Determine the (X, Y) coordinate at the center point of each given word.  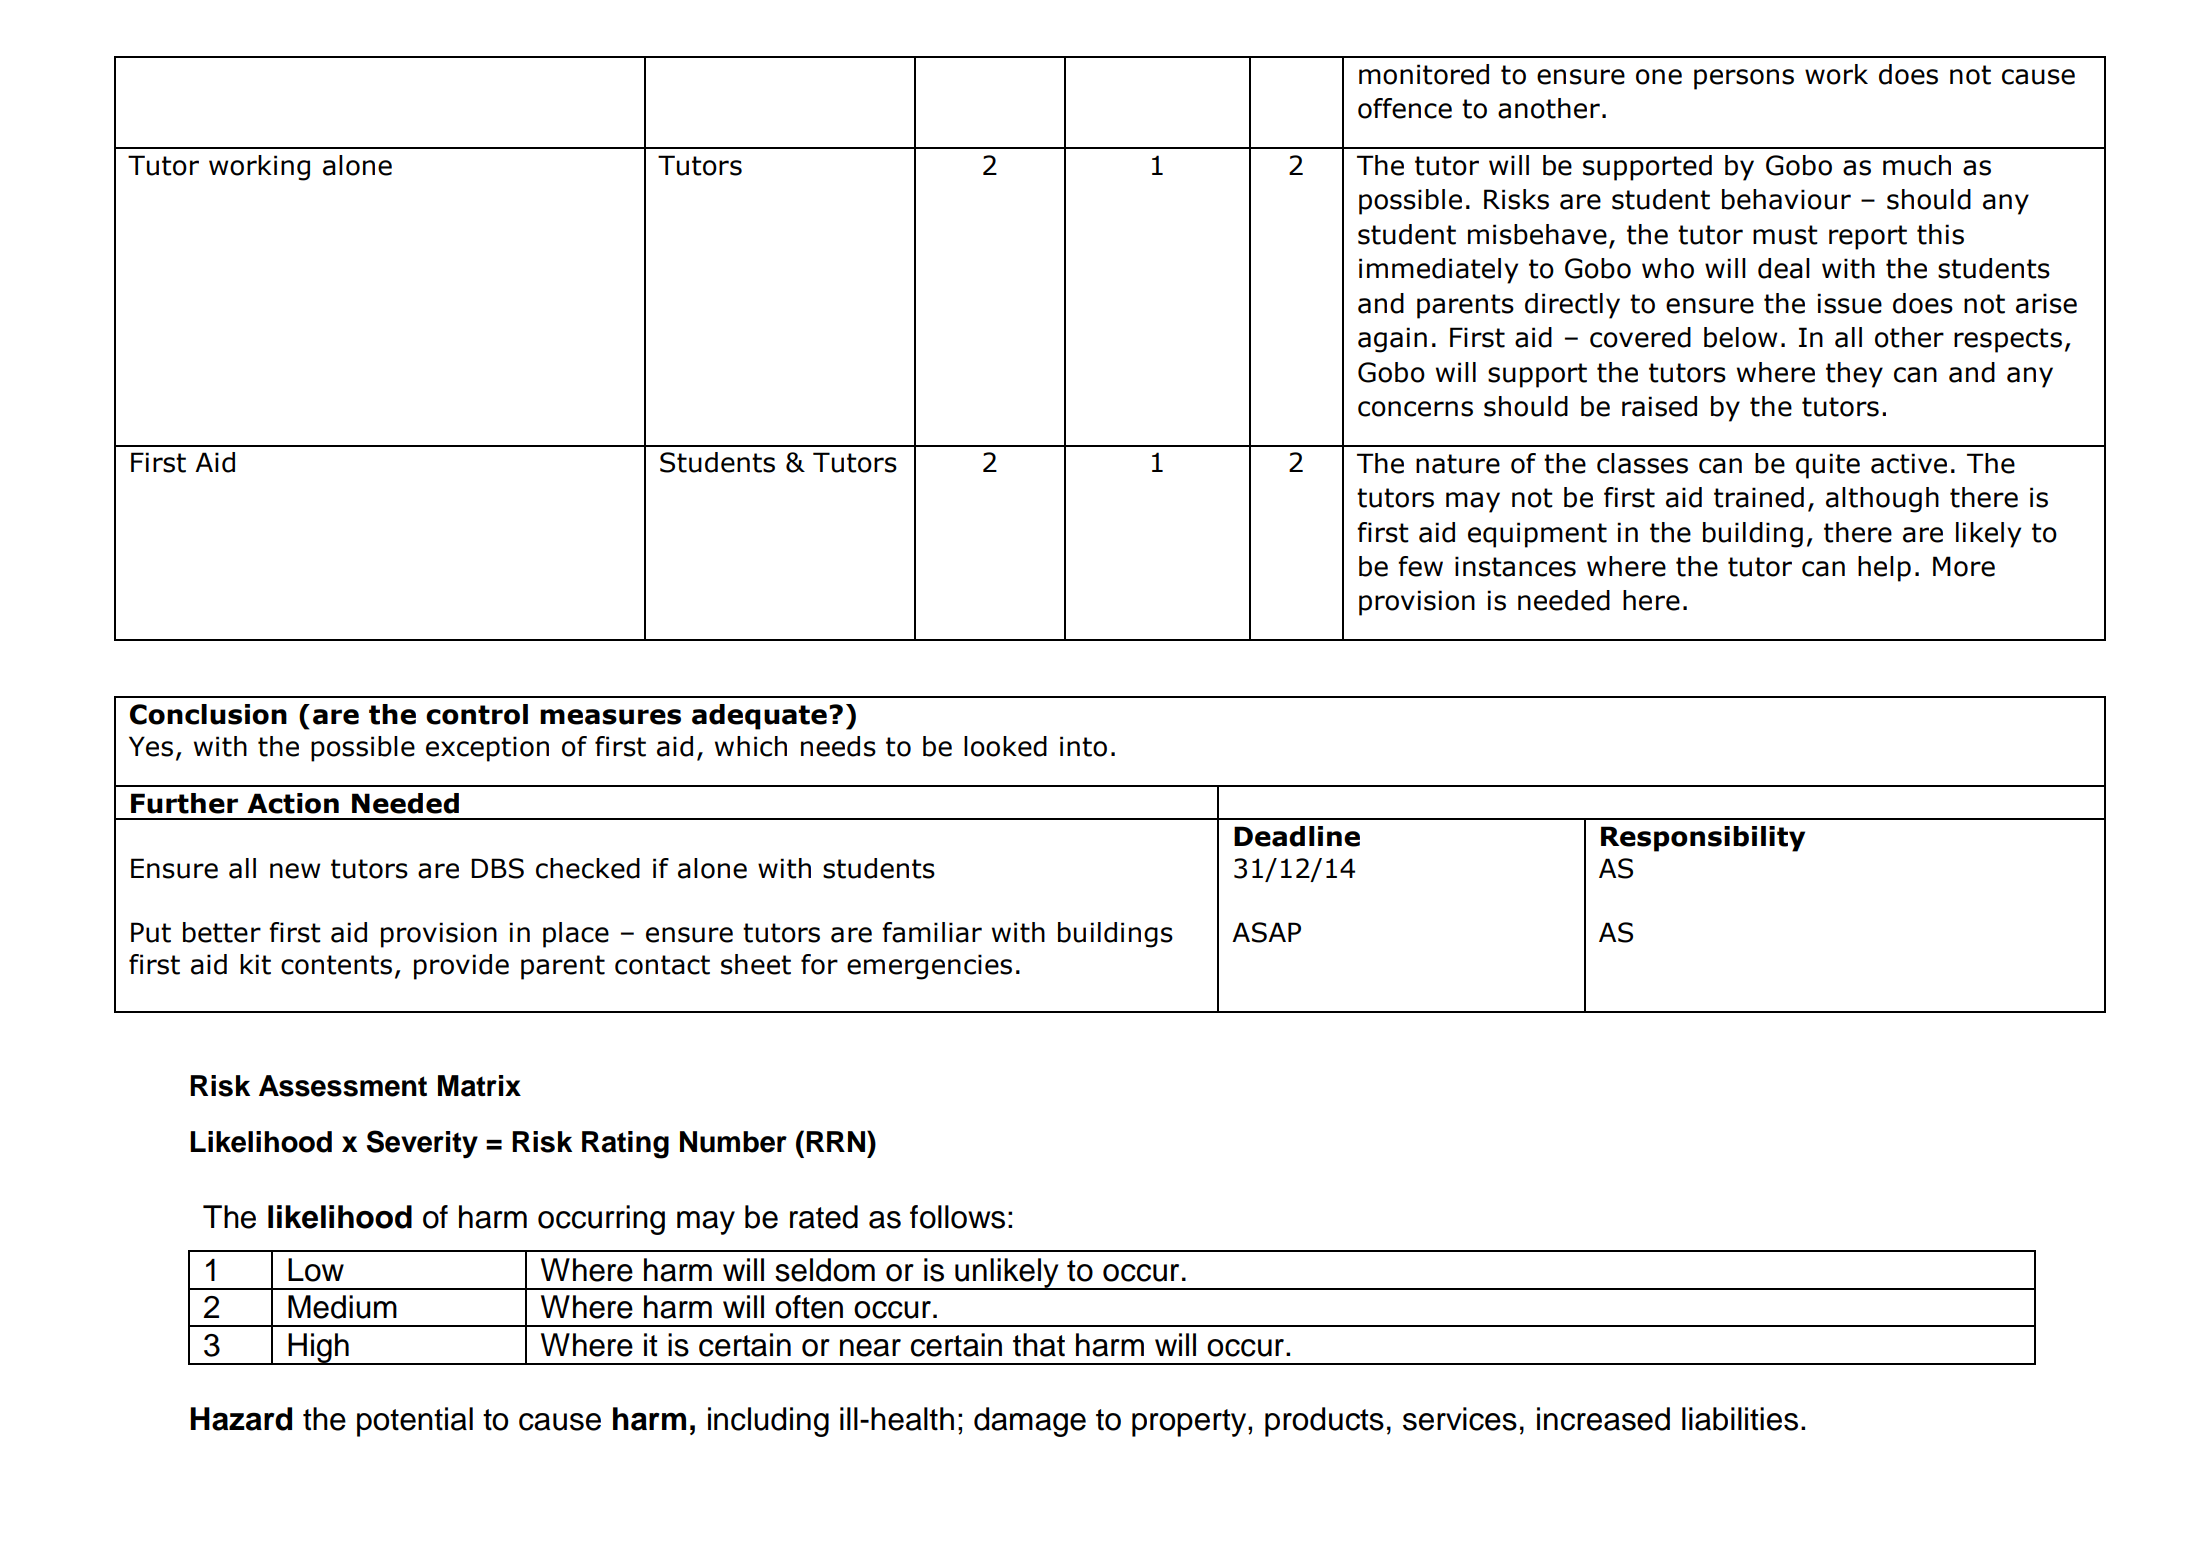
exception (487, 749)
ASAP (1266, 932)
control (477, 714)
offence (1405, 108)
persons (1744, 79)
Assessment (343, 1086)
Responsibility (1703, 839)
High (318, 1349)
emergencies (929, 967)
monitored (1424, 74)
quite (1828, 466)
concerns (1415, 409)
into (1083, 746)
